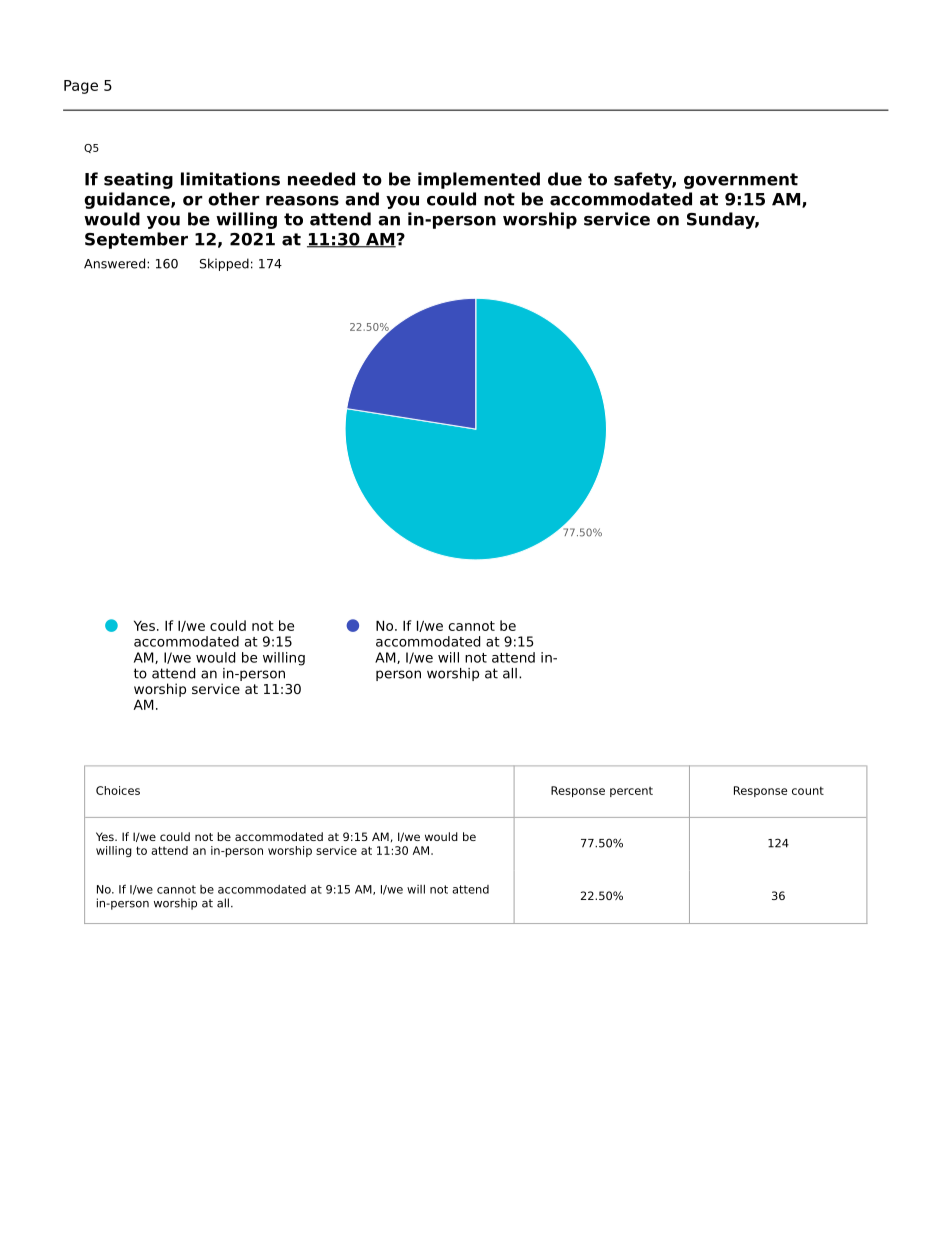 Image resolution: width=952 pixels, height=1233 pixels. Describe the element at coordinates (114, 263) in the screenshot. I see `Answered` at that location.
